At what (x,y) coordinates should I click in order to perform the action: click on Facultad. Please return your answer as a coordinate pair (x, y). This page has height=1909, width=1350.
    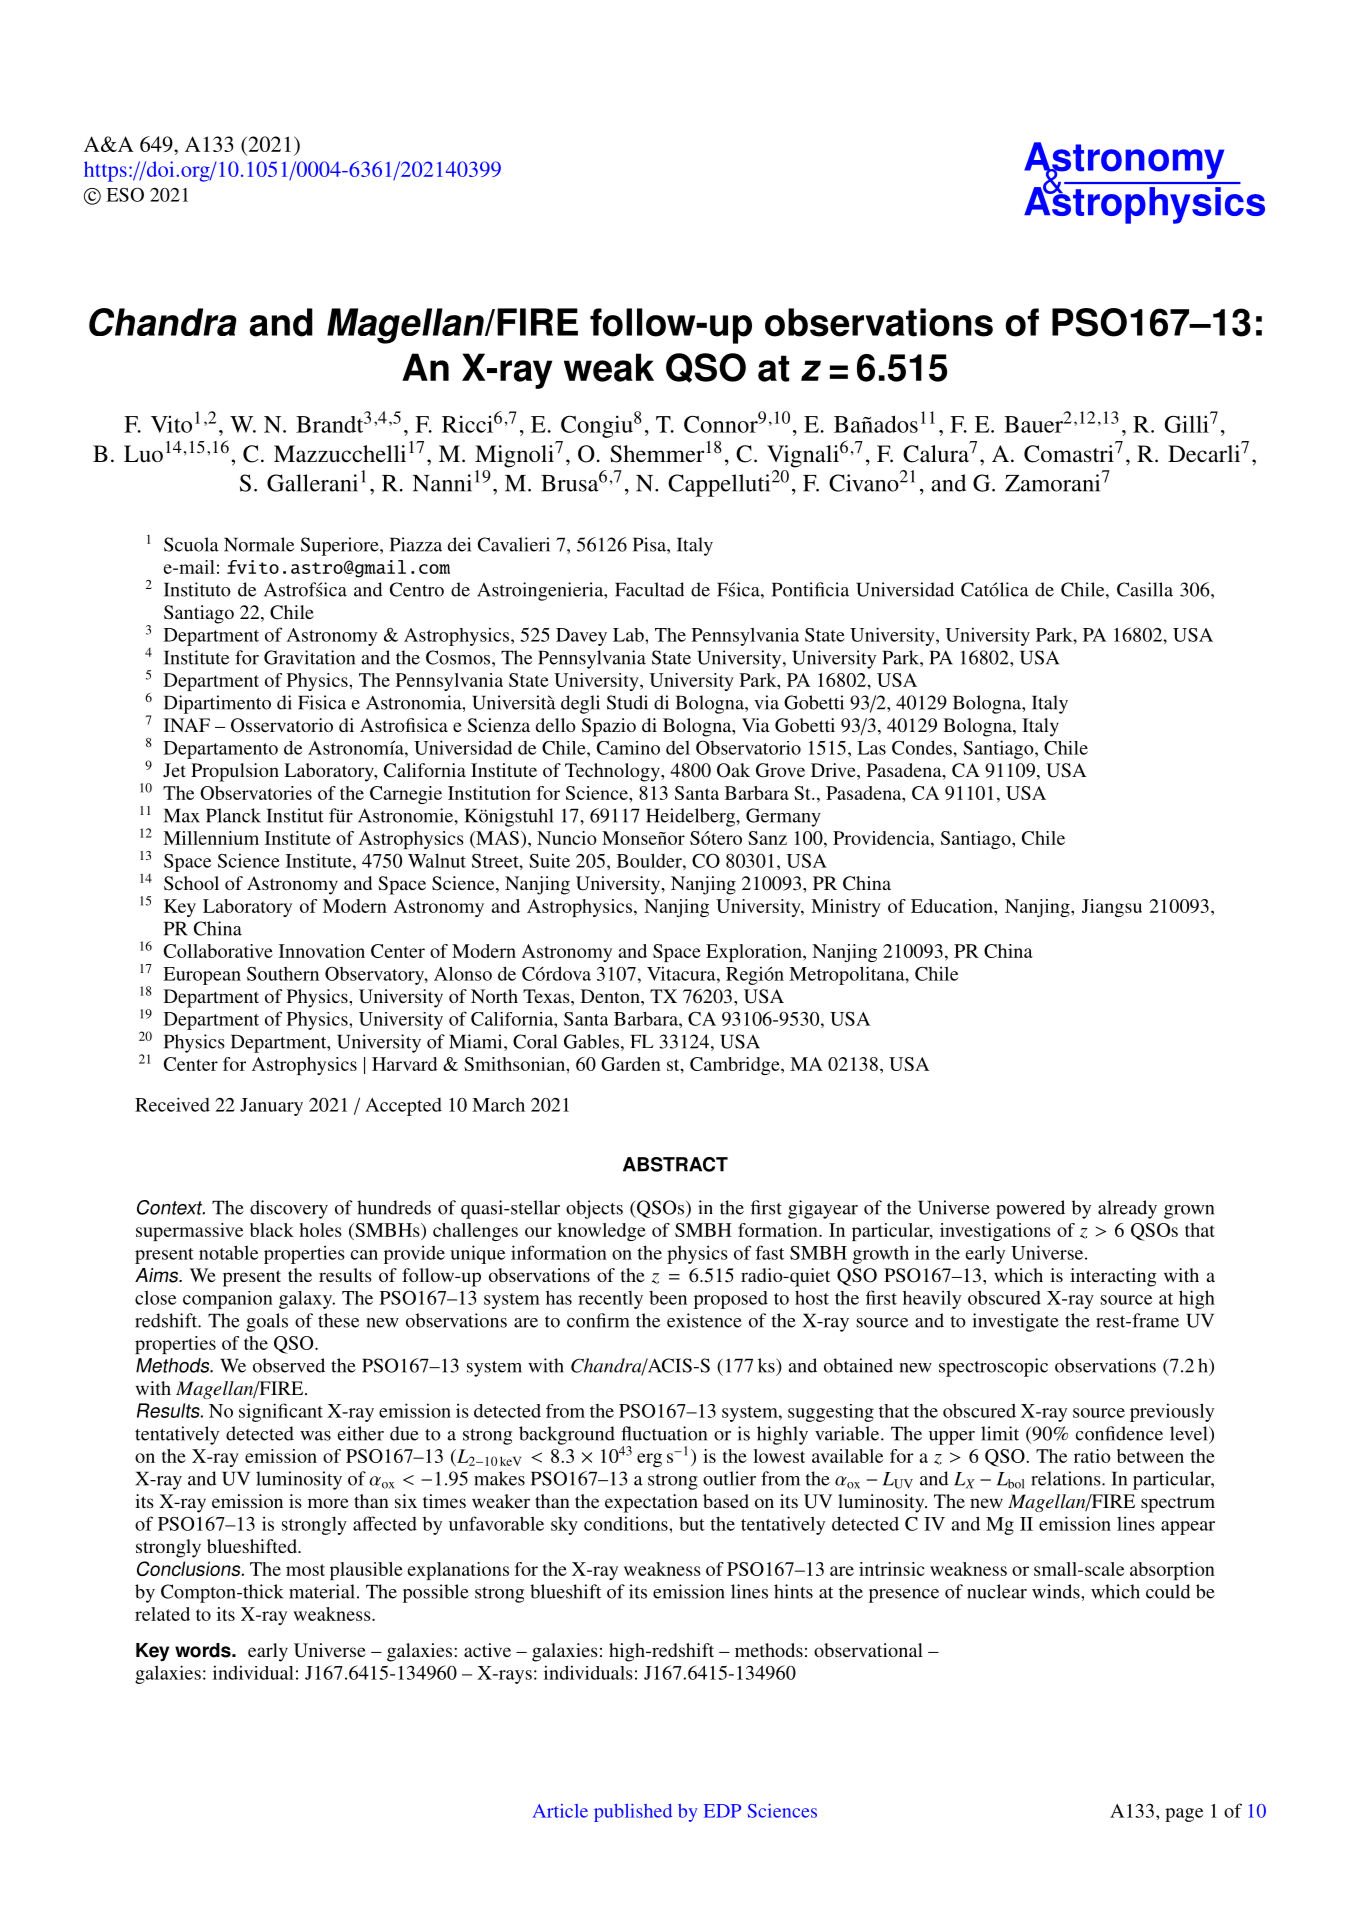
    Looking at the image, I should click on (649, 589).
